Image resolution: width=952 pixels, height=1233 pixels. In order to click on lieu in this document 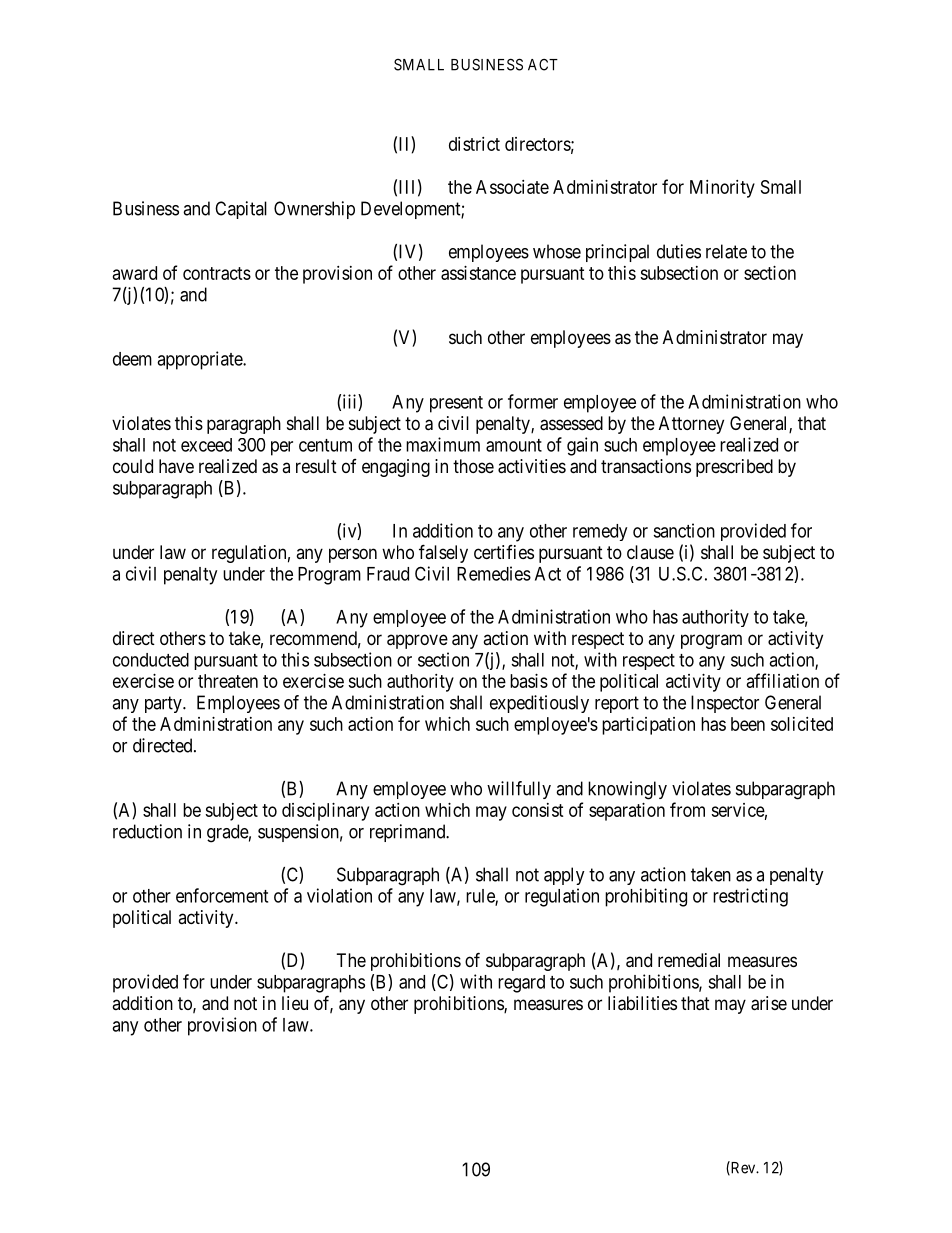, I will do `click(295, 1003)`.
